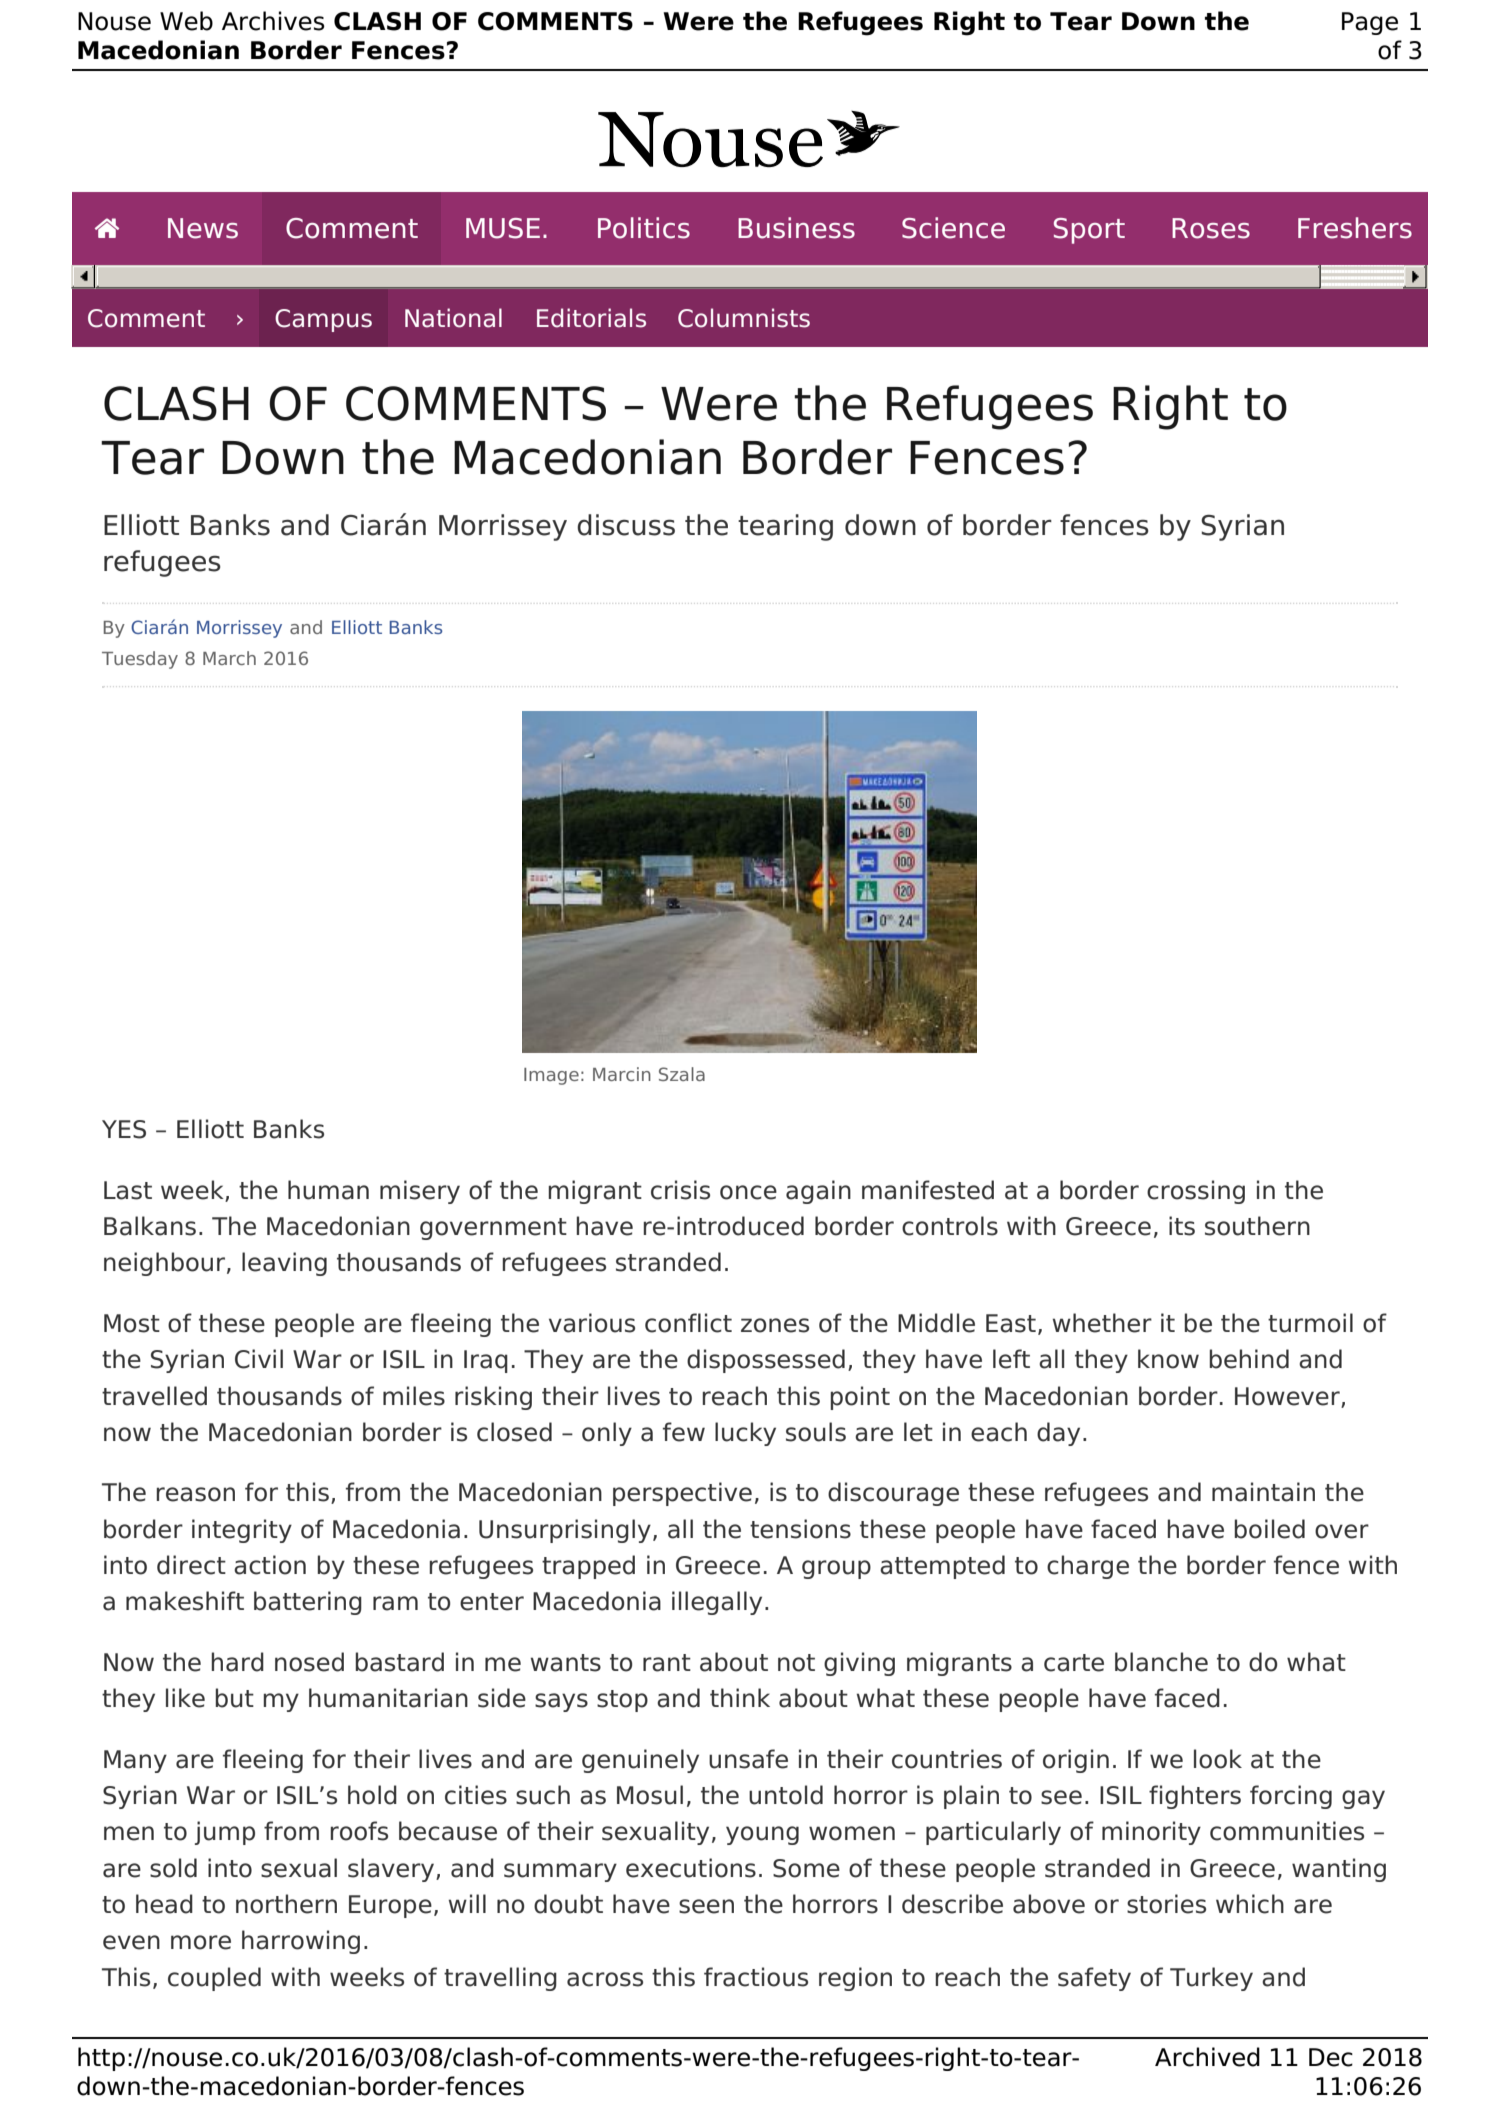 The height and width of the image is (2123, 1500). Describe the element at coordinates (626, 525) in the image. I see `discuss` at that location.
